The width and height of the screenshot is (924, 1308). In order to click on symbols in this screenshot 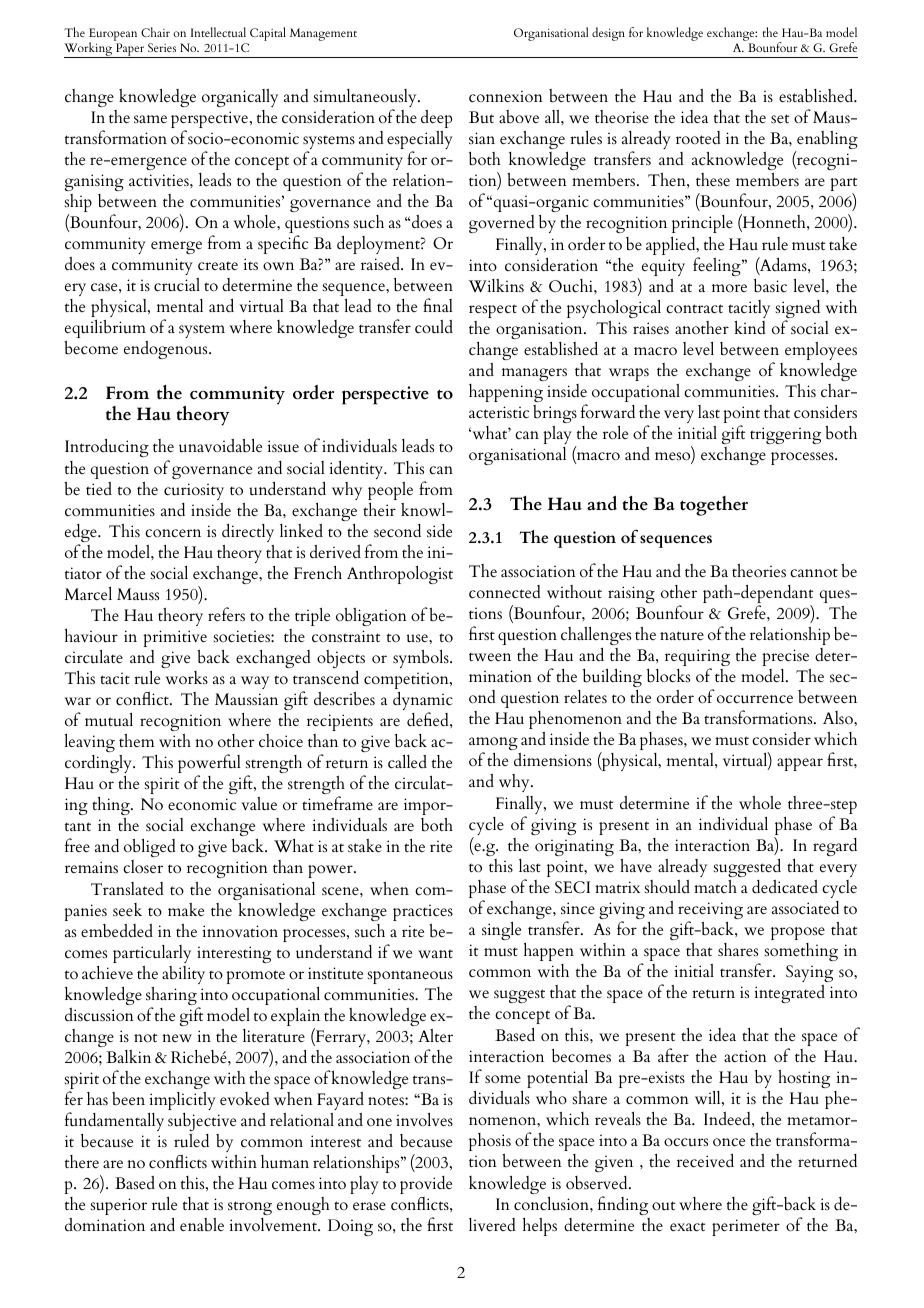, I will do `click(422, 659)`.
